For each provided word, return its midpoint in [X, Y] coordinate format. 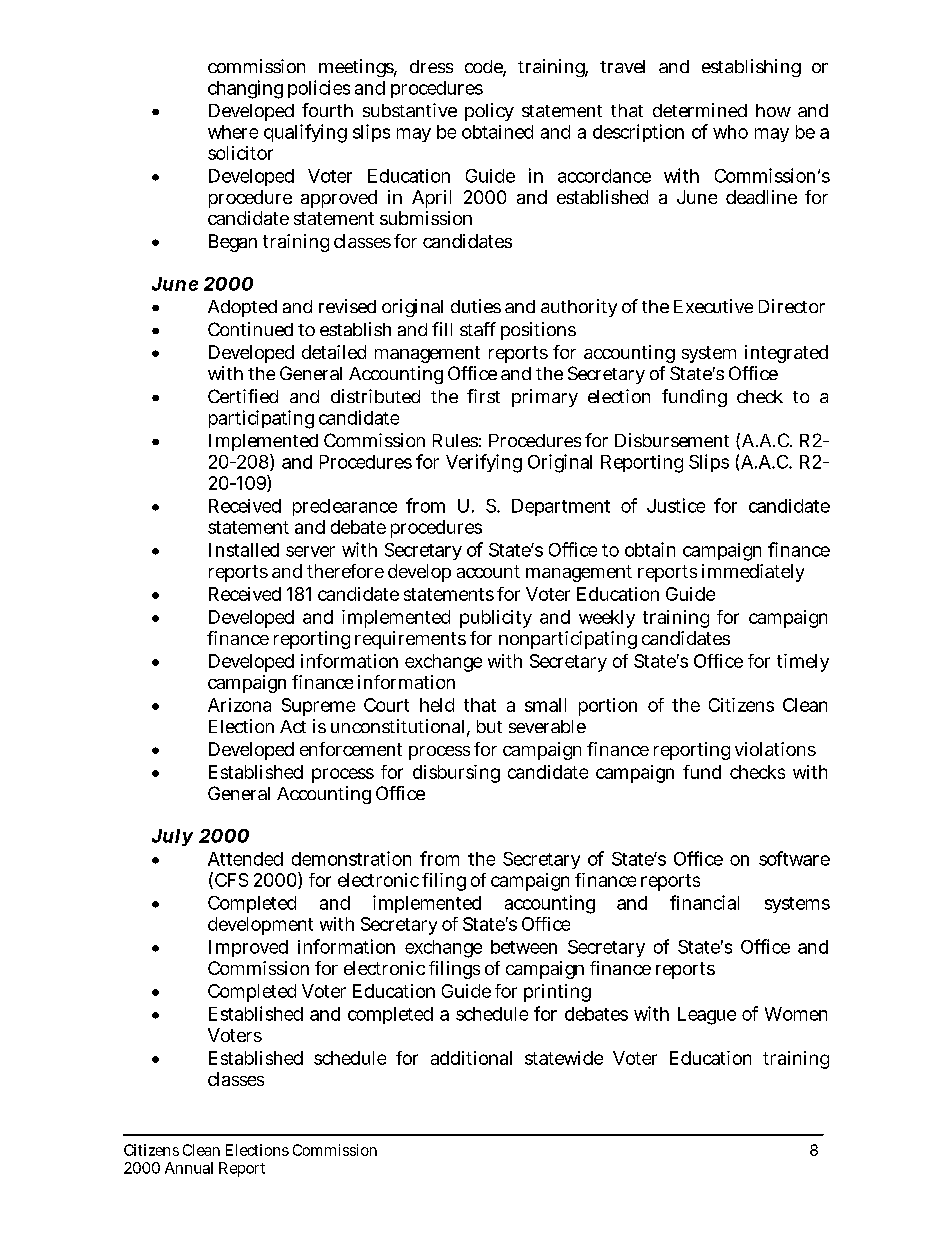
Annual [189, 1168]
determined [700, 110]
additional [471, 1058]
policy [489, 112]
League [707, 1016]
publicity [496, 619]
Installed [244, 550]
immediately [753, 573]
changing [245, 89]
